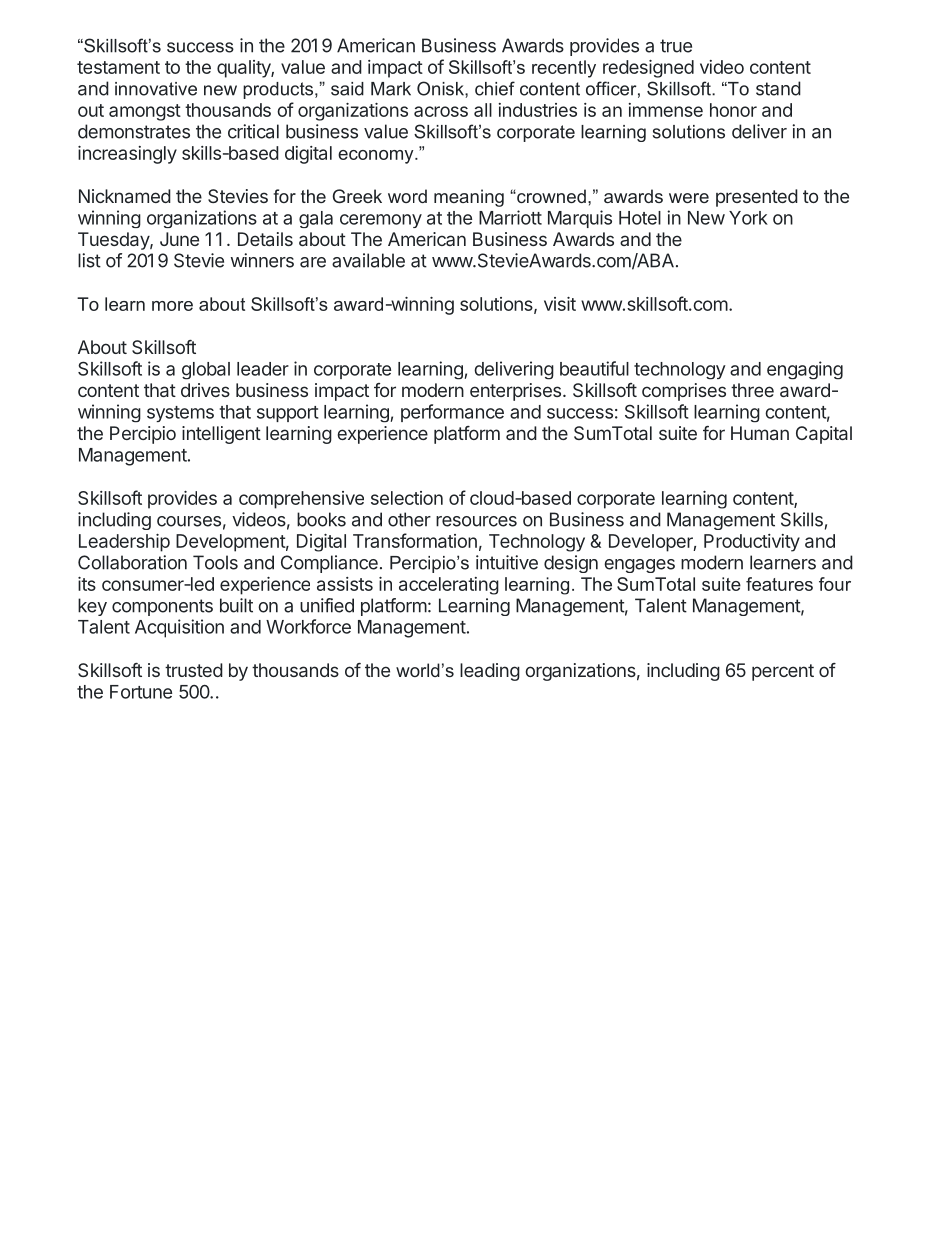 This image has height=1233, width=952. I want to click on meaning, so click(469, 198).
